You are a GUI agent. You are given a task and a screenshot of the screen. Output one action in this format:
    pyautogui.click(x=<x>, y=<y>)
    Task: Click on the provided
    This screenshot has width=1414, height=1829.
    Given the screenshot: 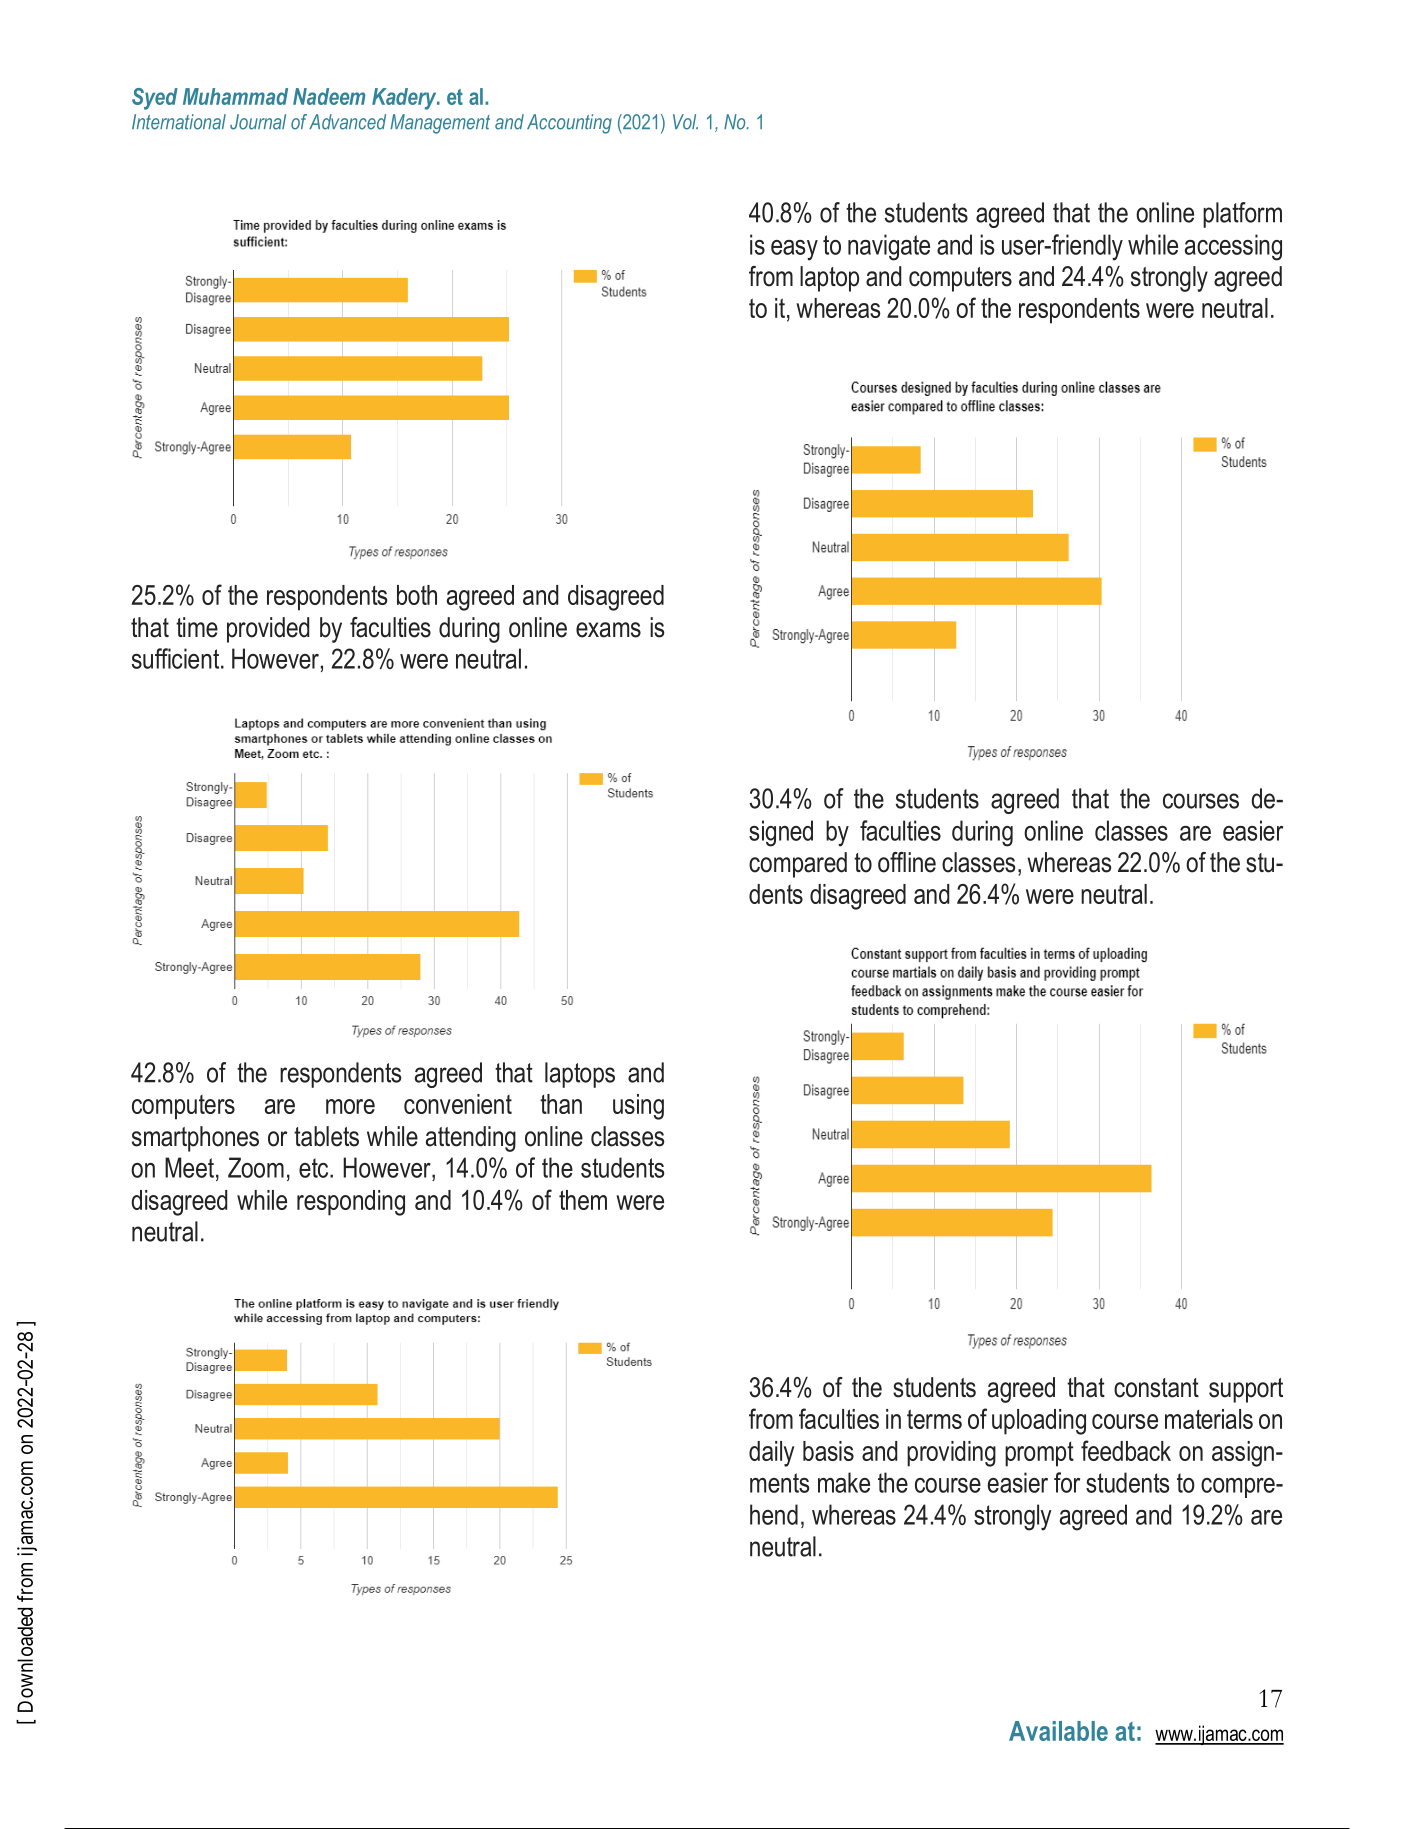 What is the action you would take?
    pyautogui.click(x=268, y=630)
